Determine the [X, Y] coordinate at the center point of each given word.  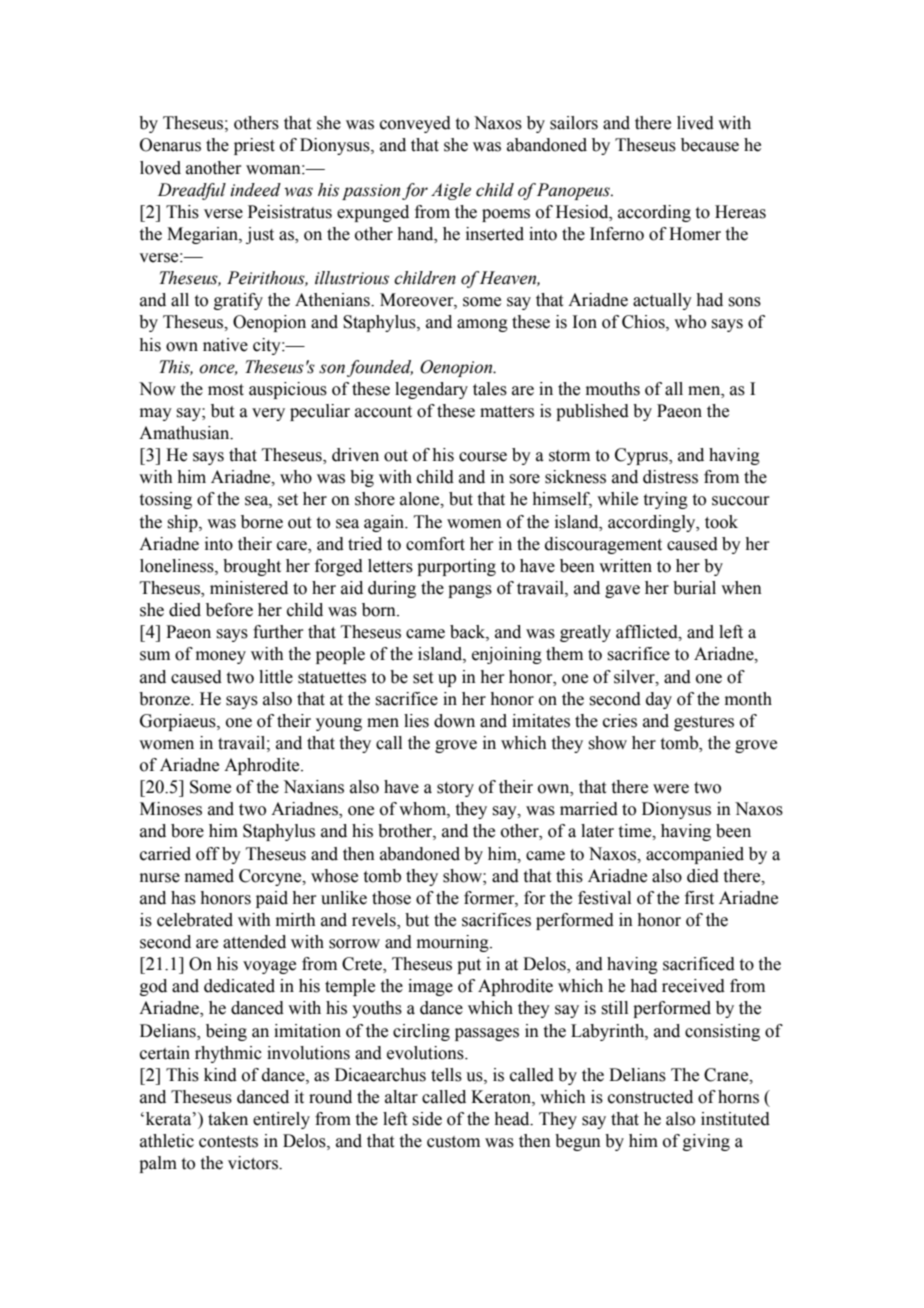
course [483, 457]
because [710, 145]
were [671, 789]
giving [706, 1142]
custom [453, 1142]
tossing [166, 500]
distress [670, 477]
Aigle [451, 191]
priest [254, 146]
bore [187, 831]
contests [228, 1142]
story [455, 789]
